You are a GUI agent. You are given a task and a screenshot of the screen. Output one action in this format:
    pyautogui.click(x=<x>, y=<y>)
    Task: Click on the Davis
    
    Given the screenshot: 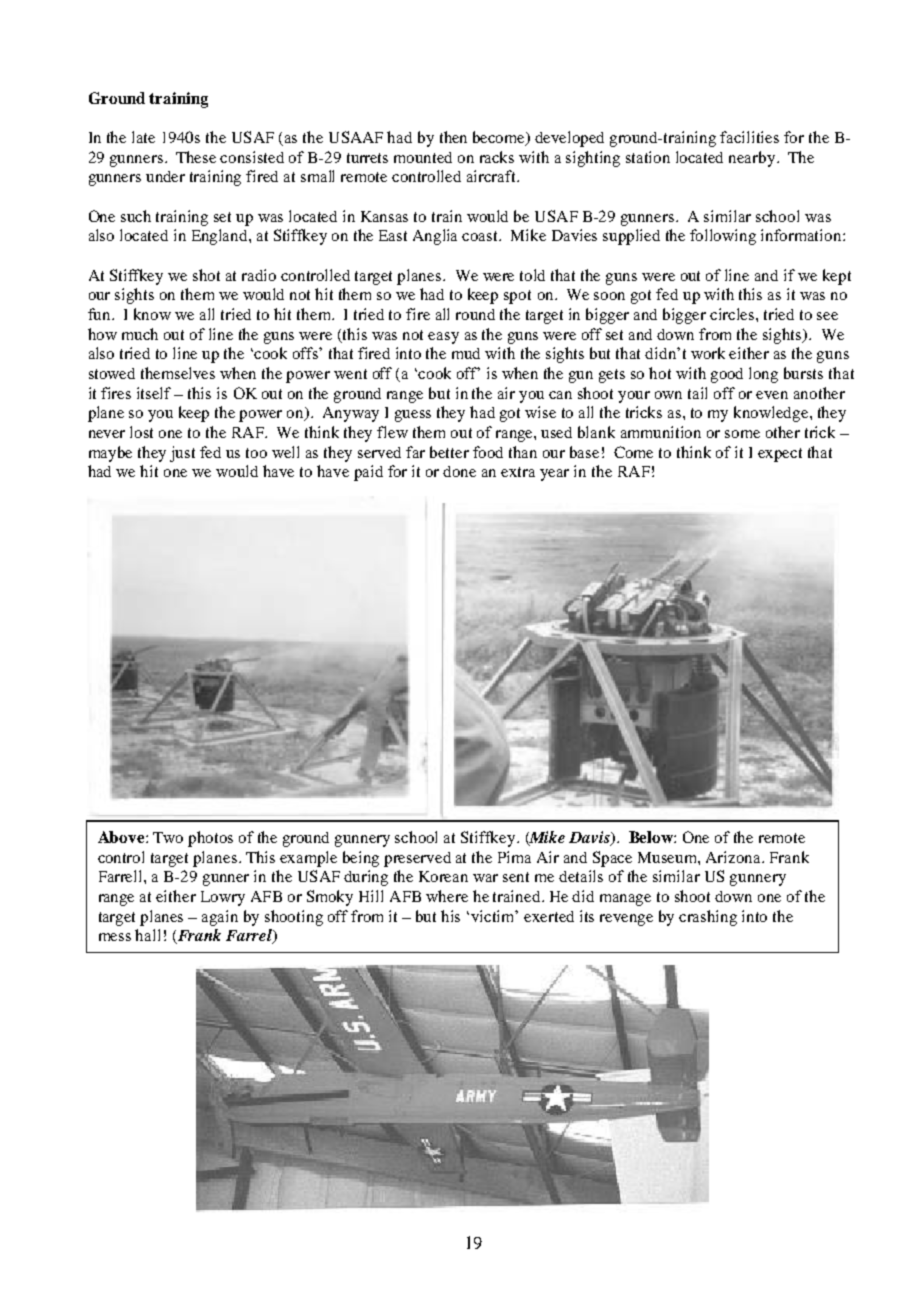 What is the action you would take?
    pyautogui.click(x=590, y=838)
